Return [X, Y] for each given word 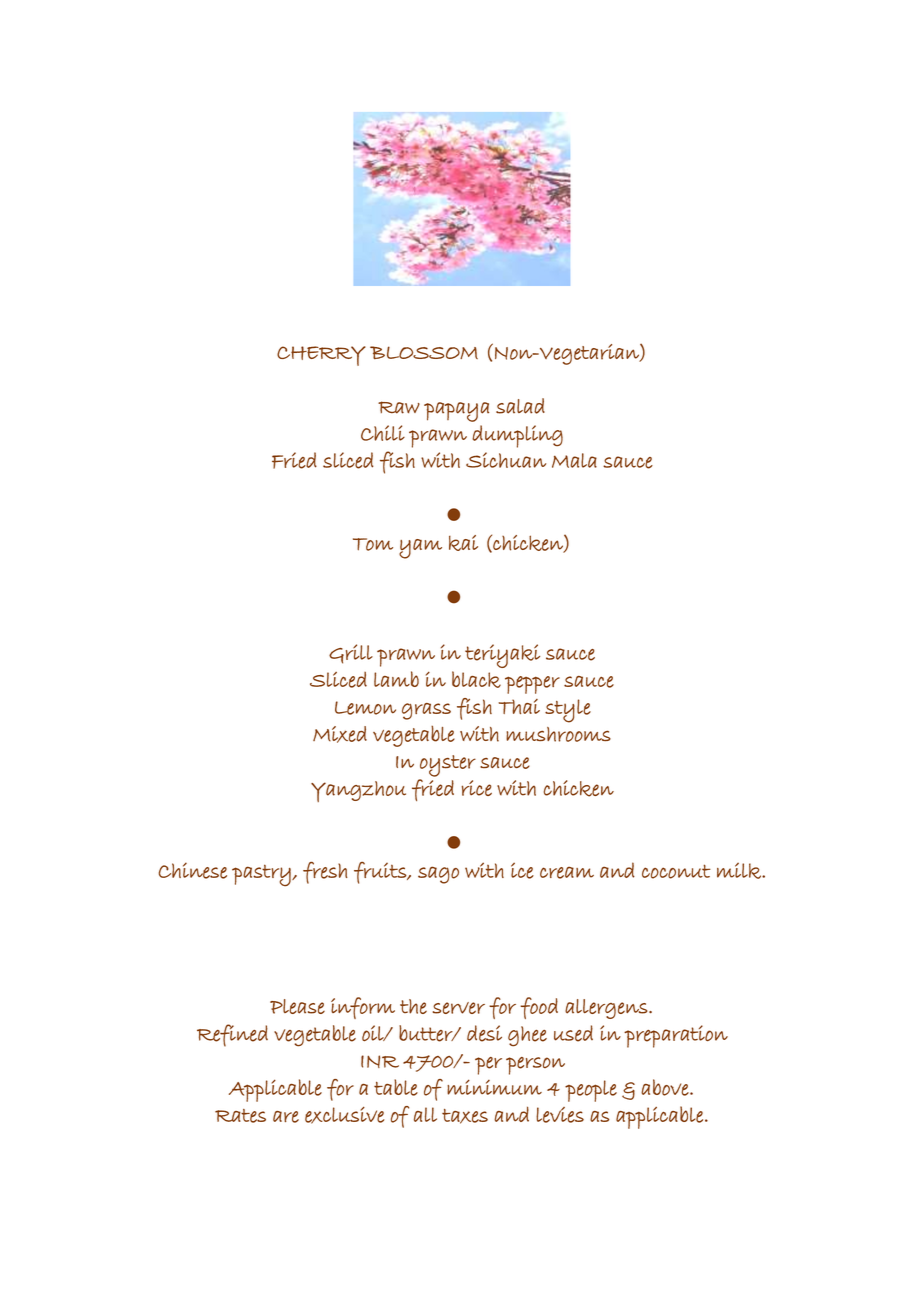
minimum [494, 1087]
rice [477, 788]
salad [520, 406]
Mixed [340, 734]
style [568, 711]
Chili [383, 433]
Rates [240, 1116]
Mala [574, 460]
